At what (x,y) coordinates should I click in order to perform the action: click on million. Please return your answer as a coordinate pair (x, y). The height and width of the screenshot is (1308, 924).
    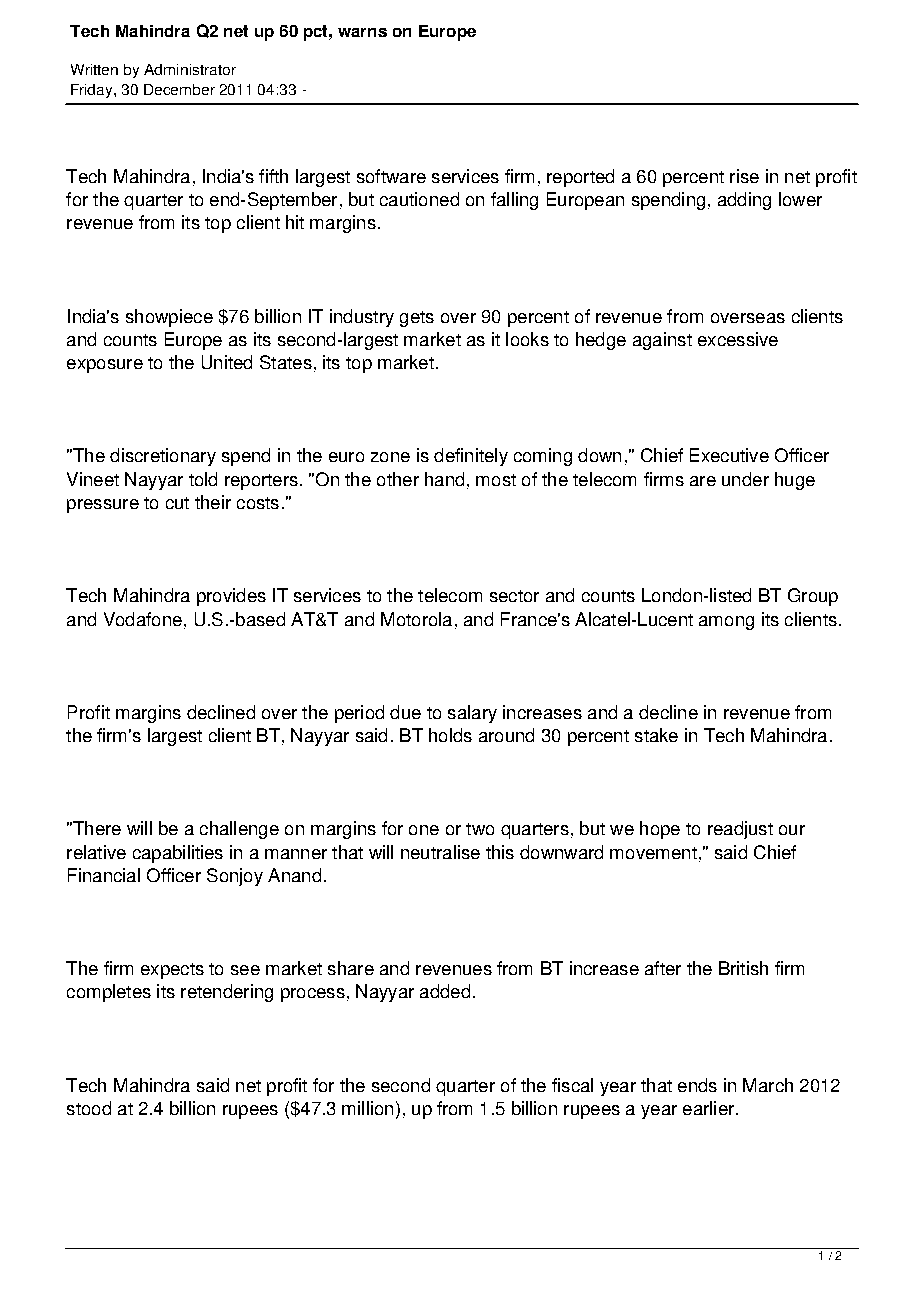
    Looking at the image, I should click on (367, 1108).
